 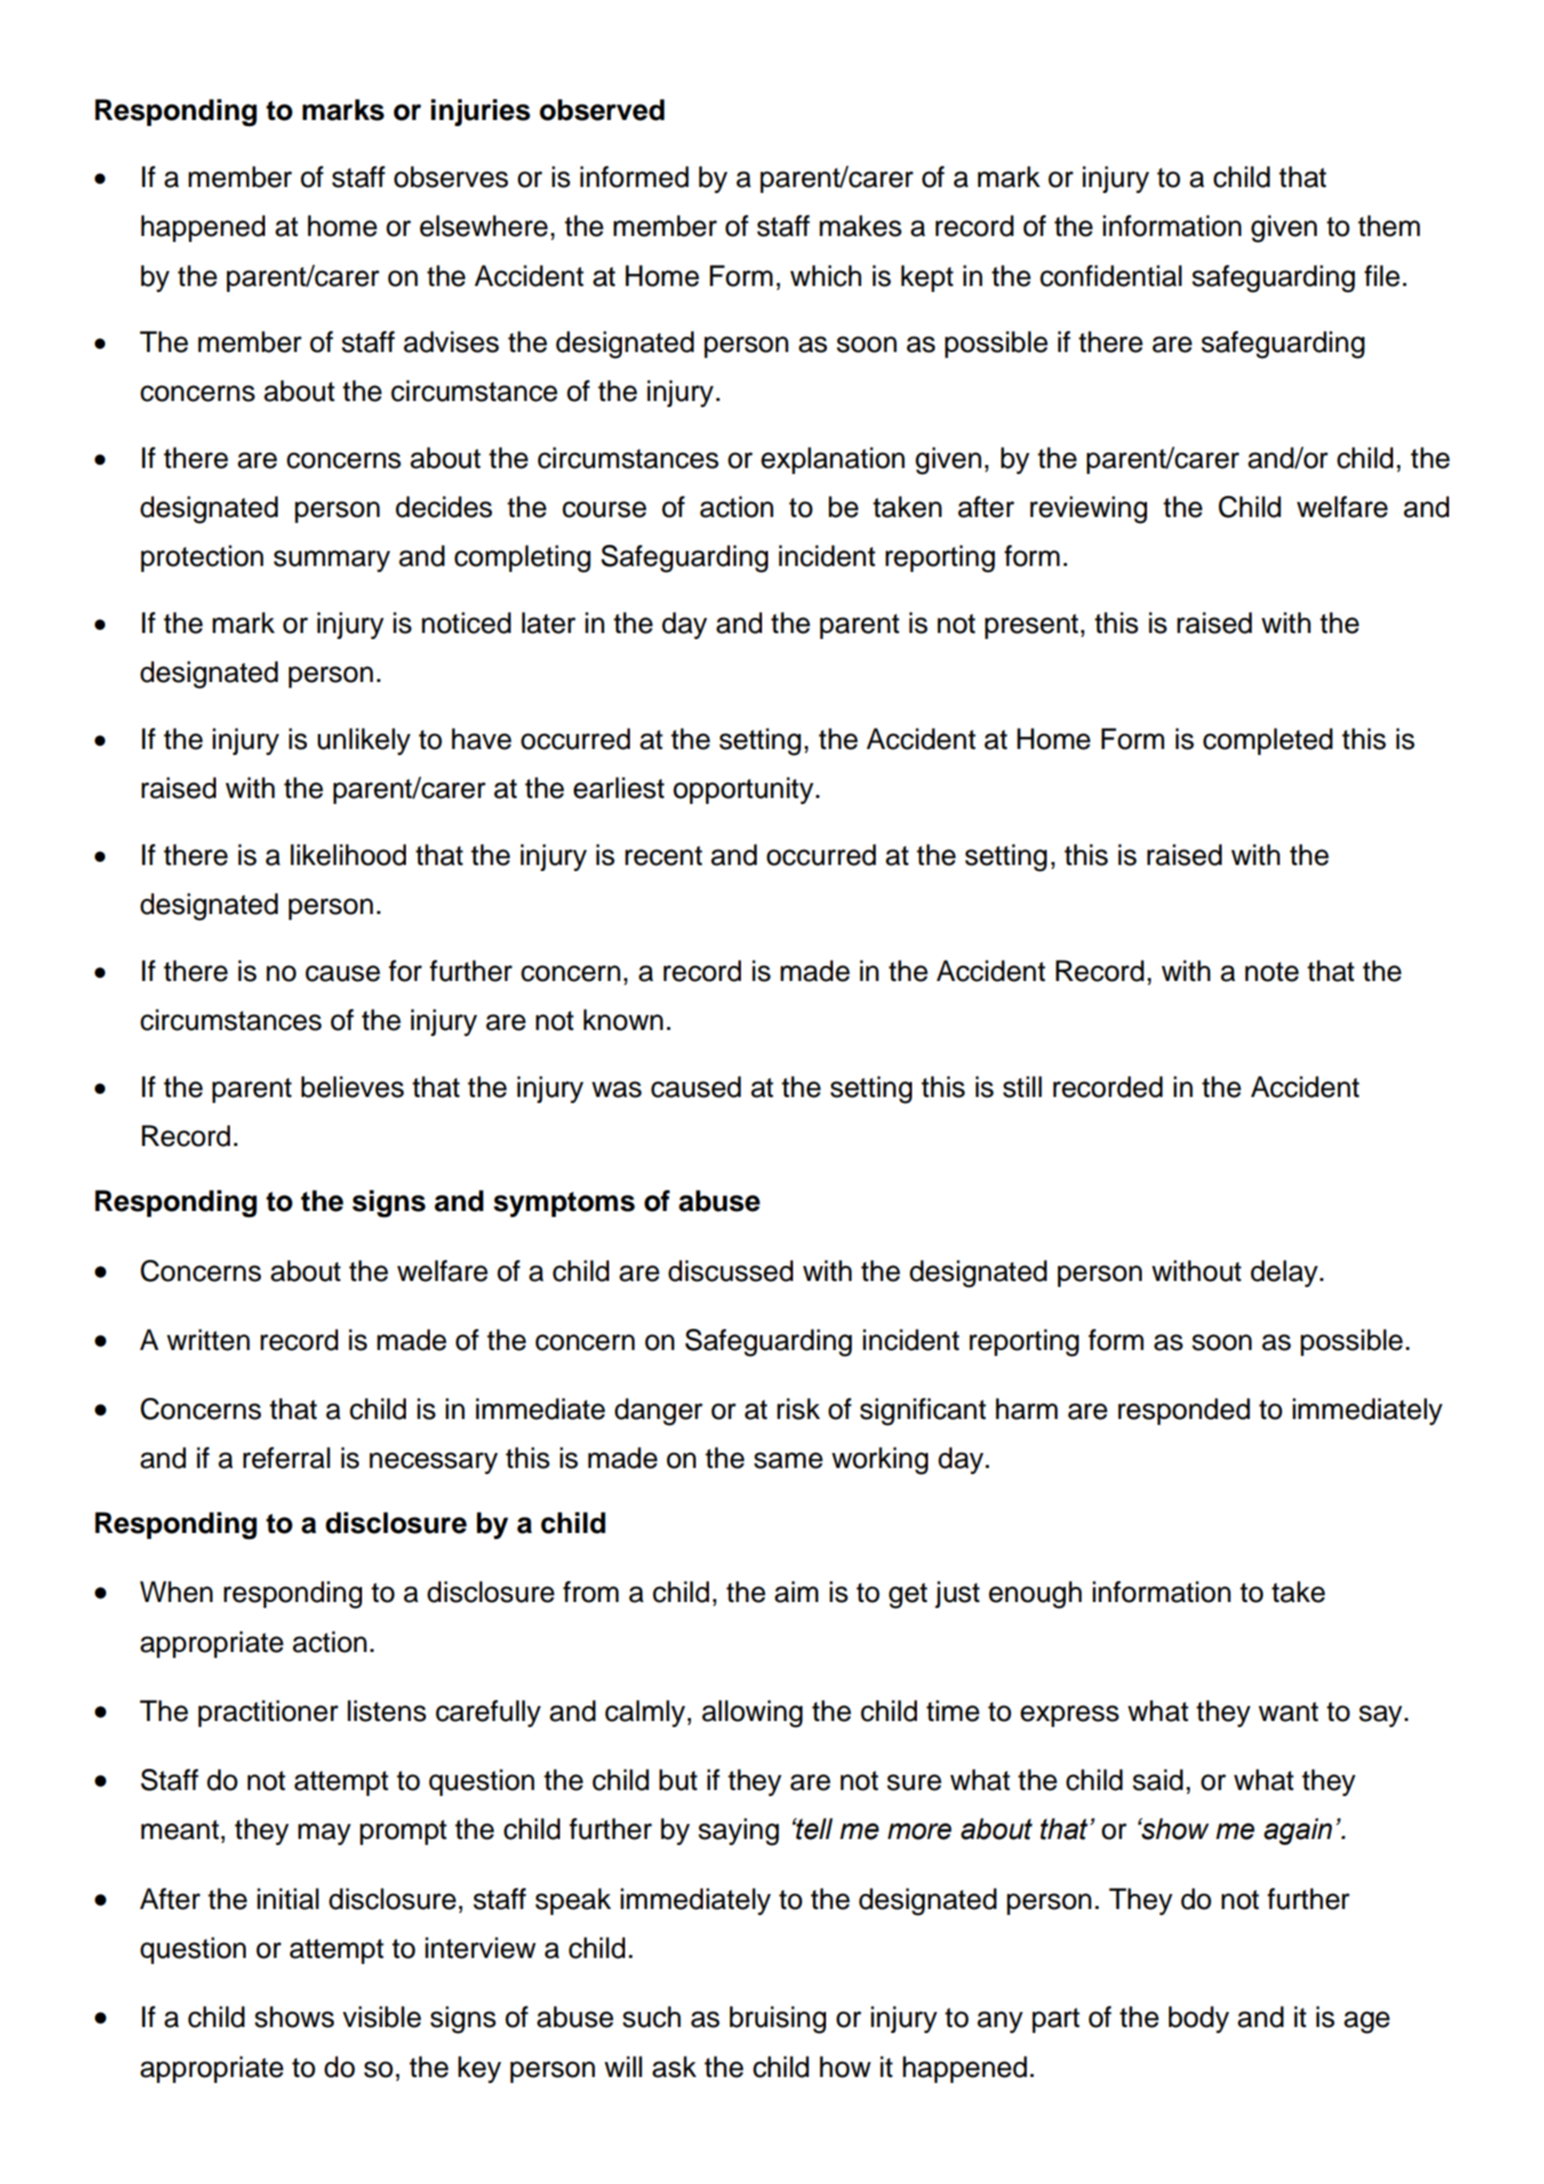 I want to click on visible, so click(x=382, y=2017).
